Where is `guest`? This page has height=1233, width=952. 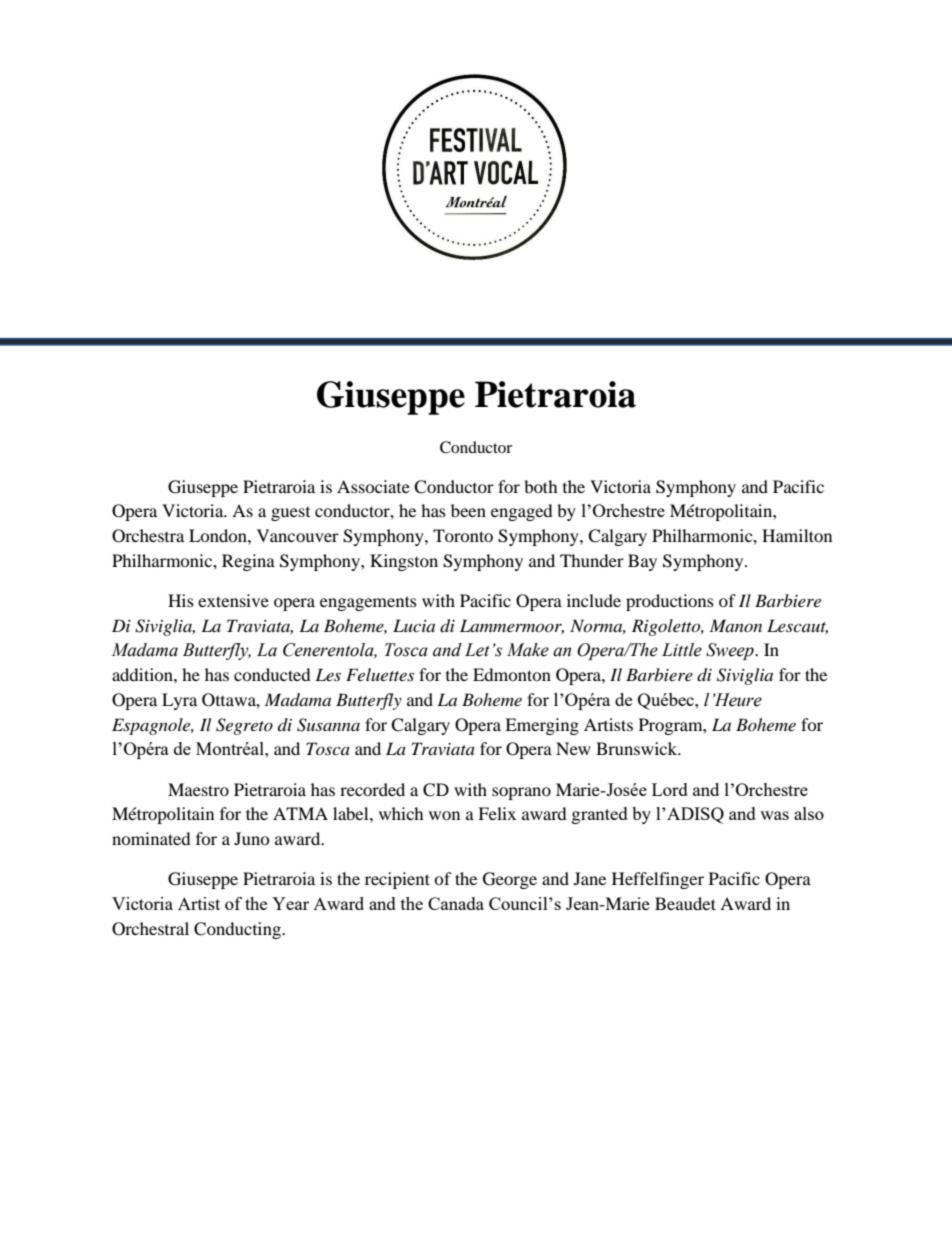
guest is located at coordinates (290, 514).
